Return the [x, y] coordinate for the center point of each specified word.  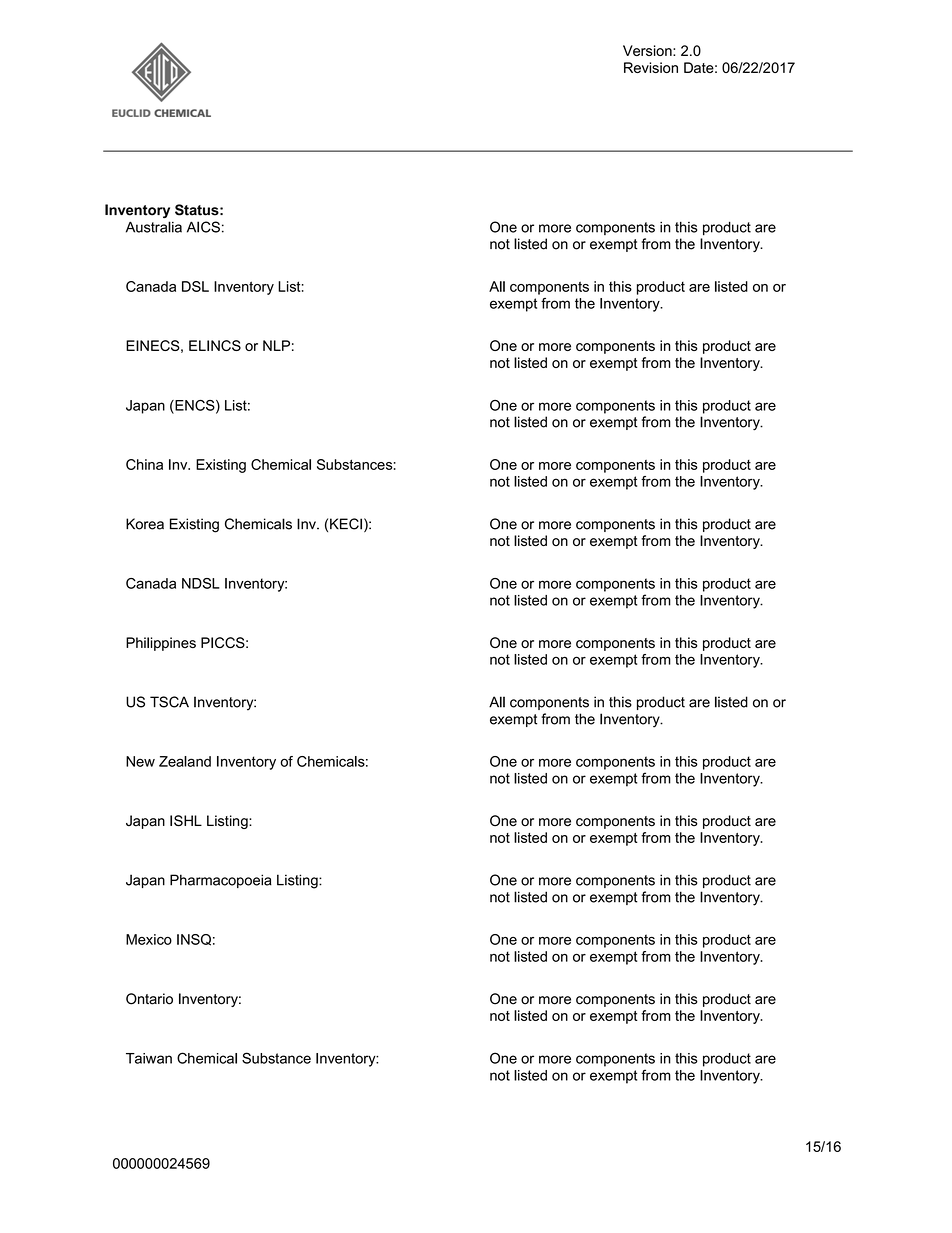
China [144, 464]
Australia [154, 227]
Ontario [149, 999]
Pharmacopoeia [221, 881]
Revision [651, 67]
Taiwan [149, 1058]
